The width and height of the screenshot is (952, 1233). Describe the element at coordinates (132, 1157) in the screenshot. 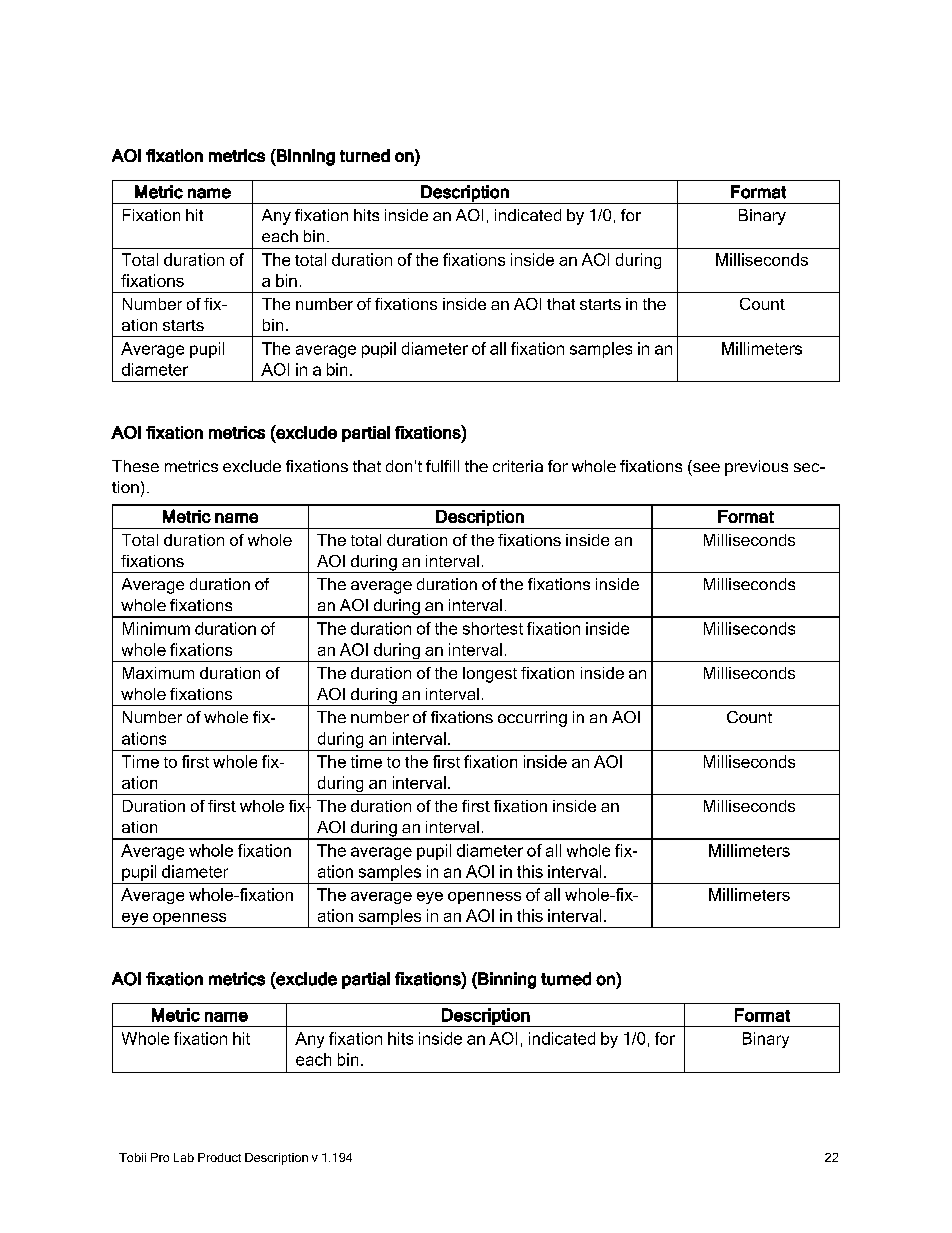

I see `Tobii` at that location.
